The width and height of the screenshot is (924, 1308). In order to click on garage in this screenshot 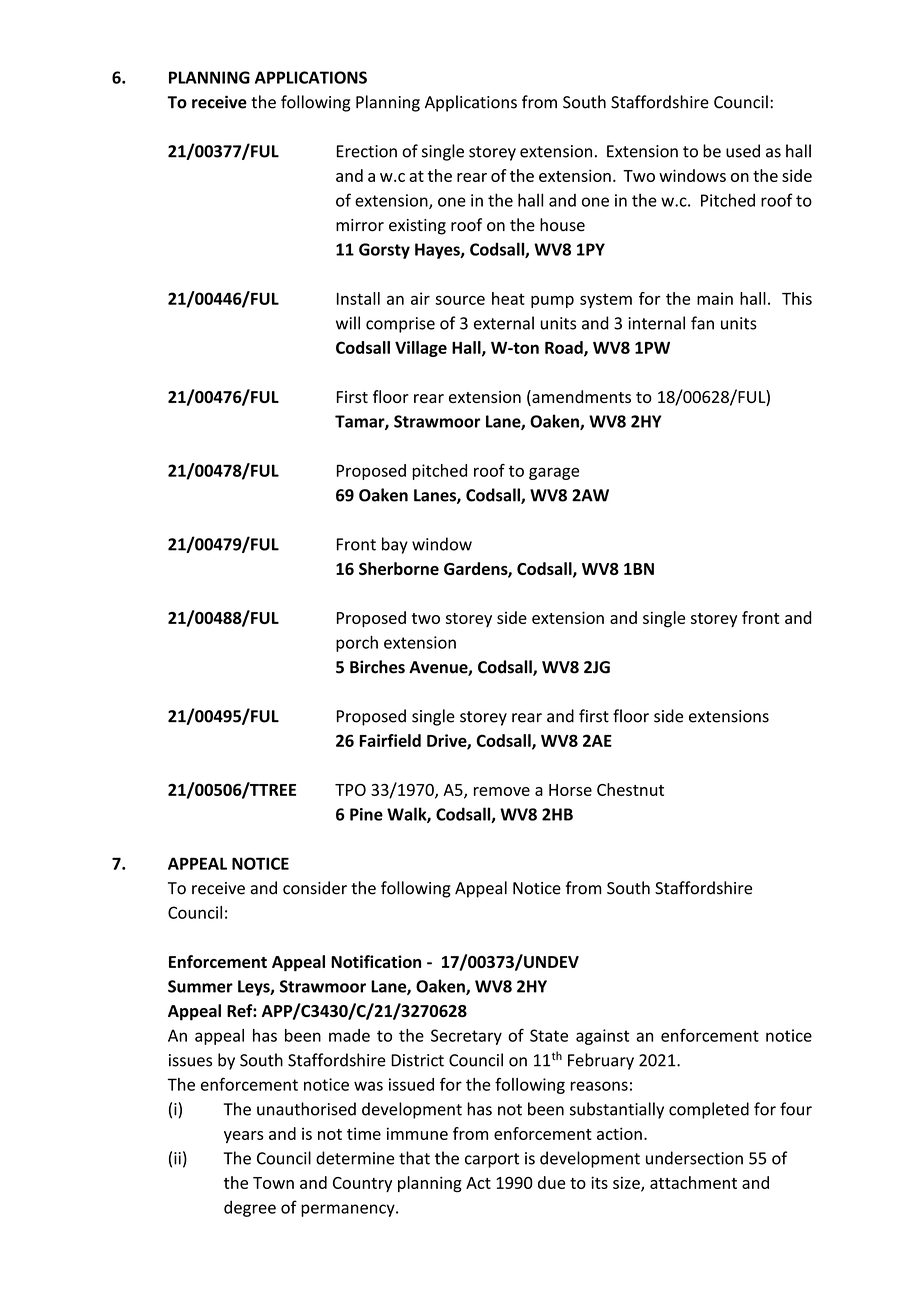, I will do `click(554, 473)`.
